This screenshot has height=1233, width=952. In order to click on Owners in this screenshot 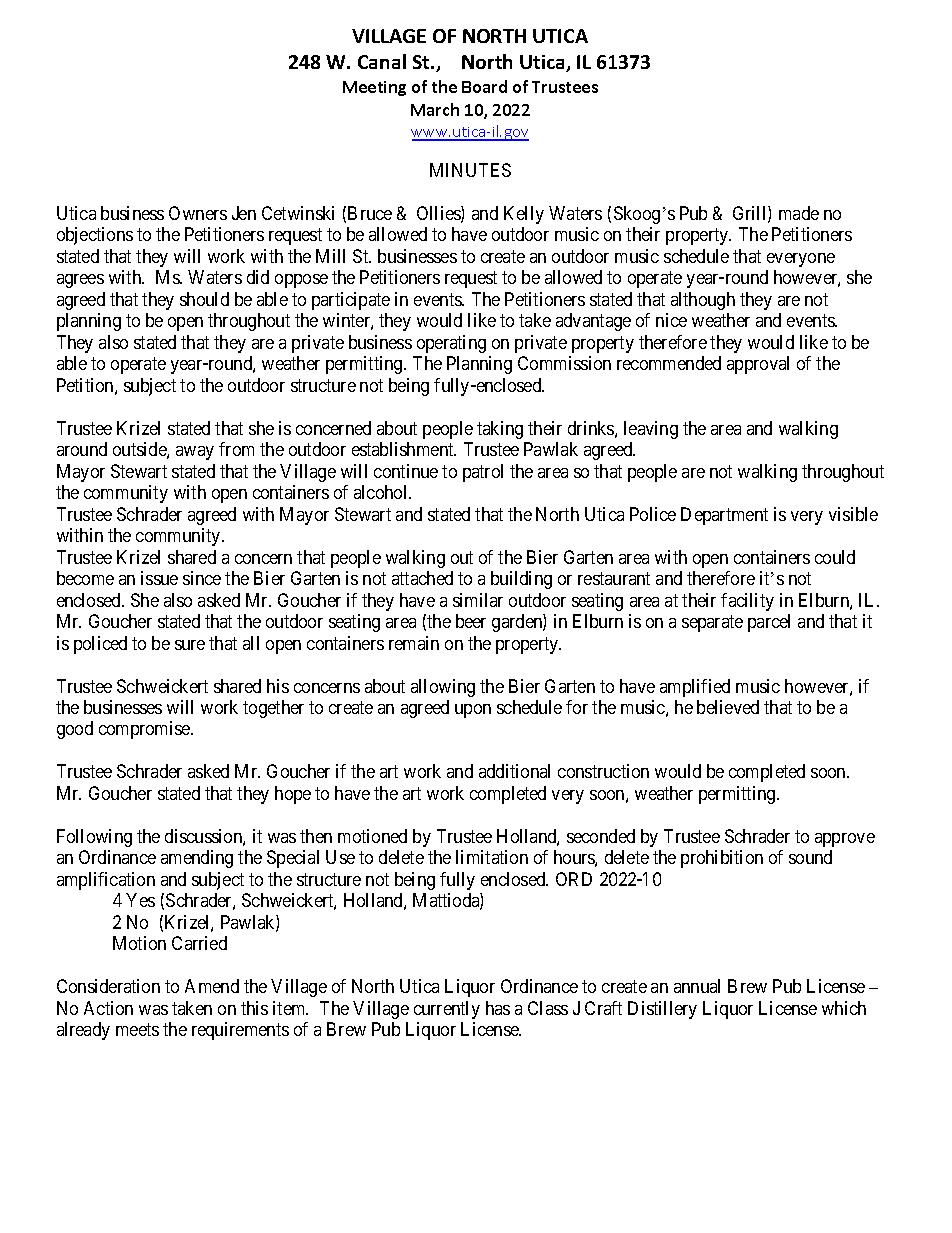, I will do `click(198, 213)`.
